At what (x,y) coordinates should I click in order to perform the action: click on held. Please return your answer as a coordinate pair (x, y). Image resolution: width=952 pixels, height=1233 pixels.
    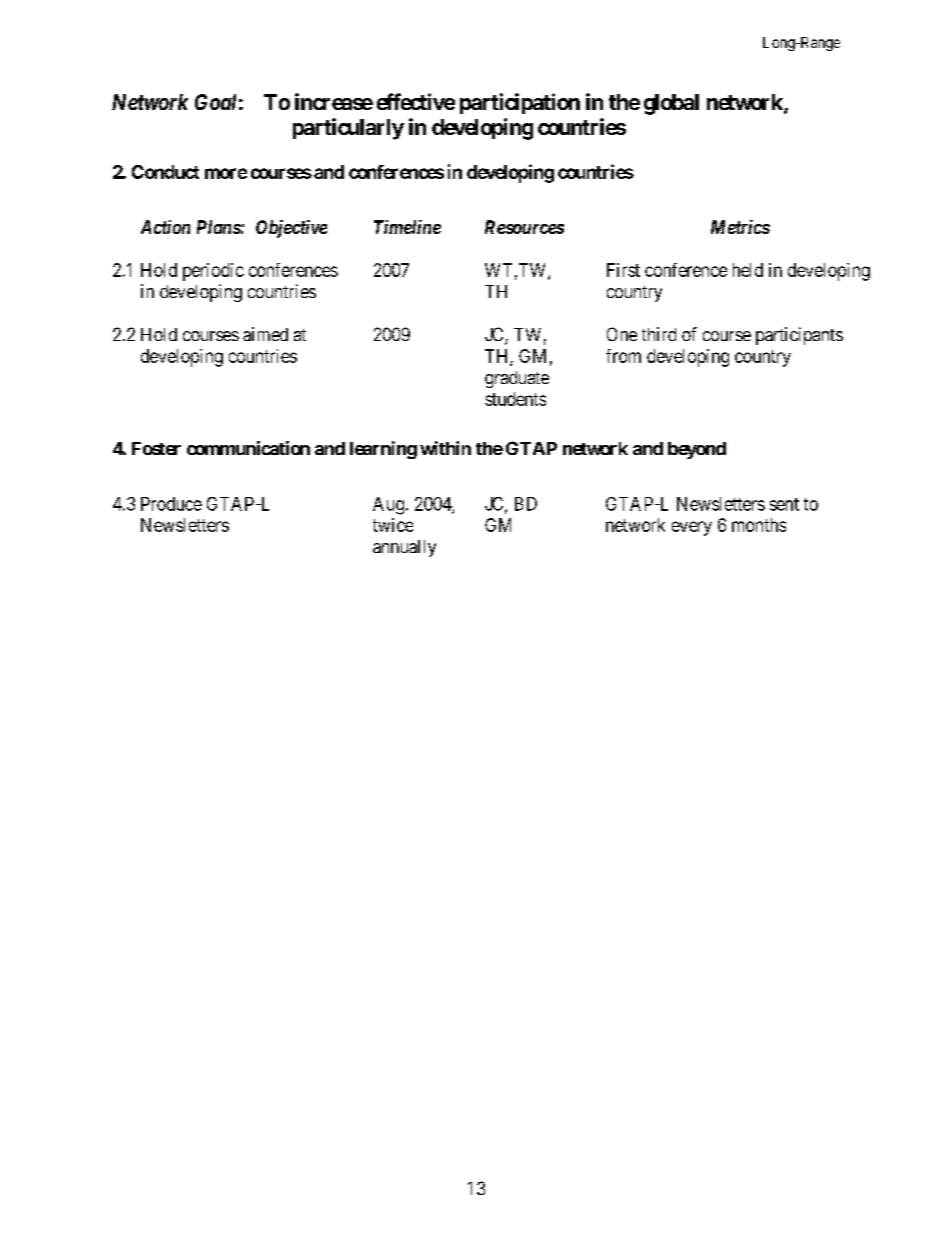
    Looking at the image, I should click on (748, 270).
